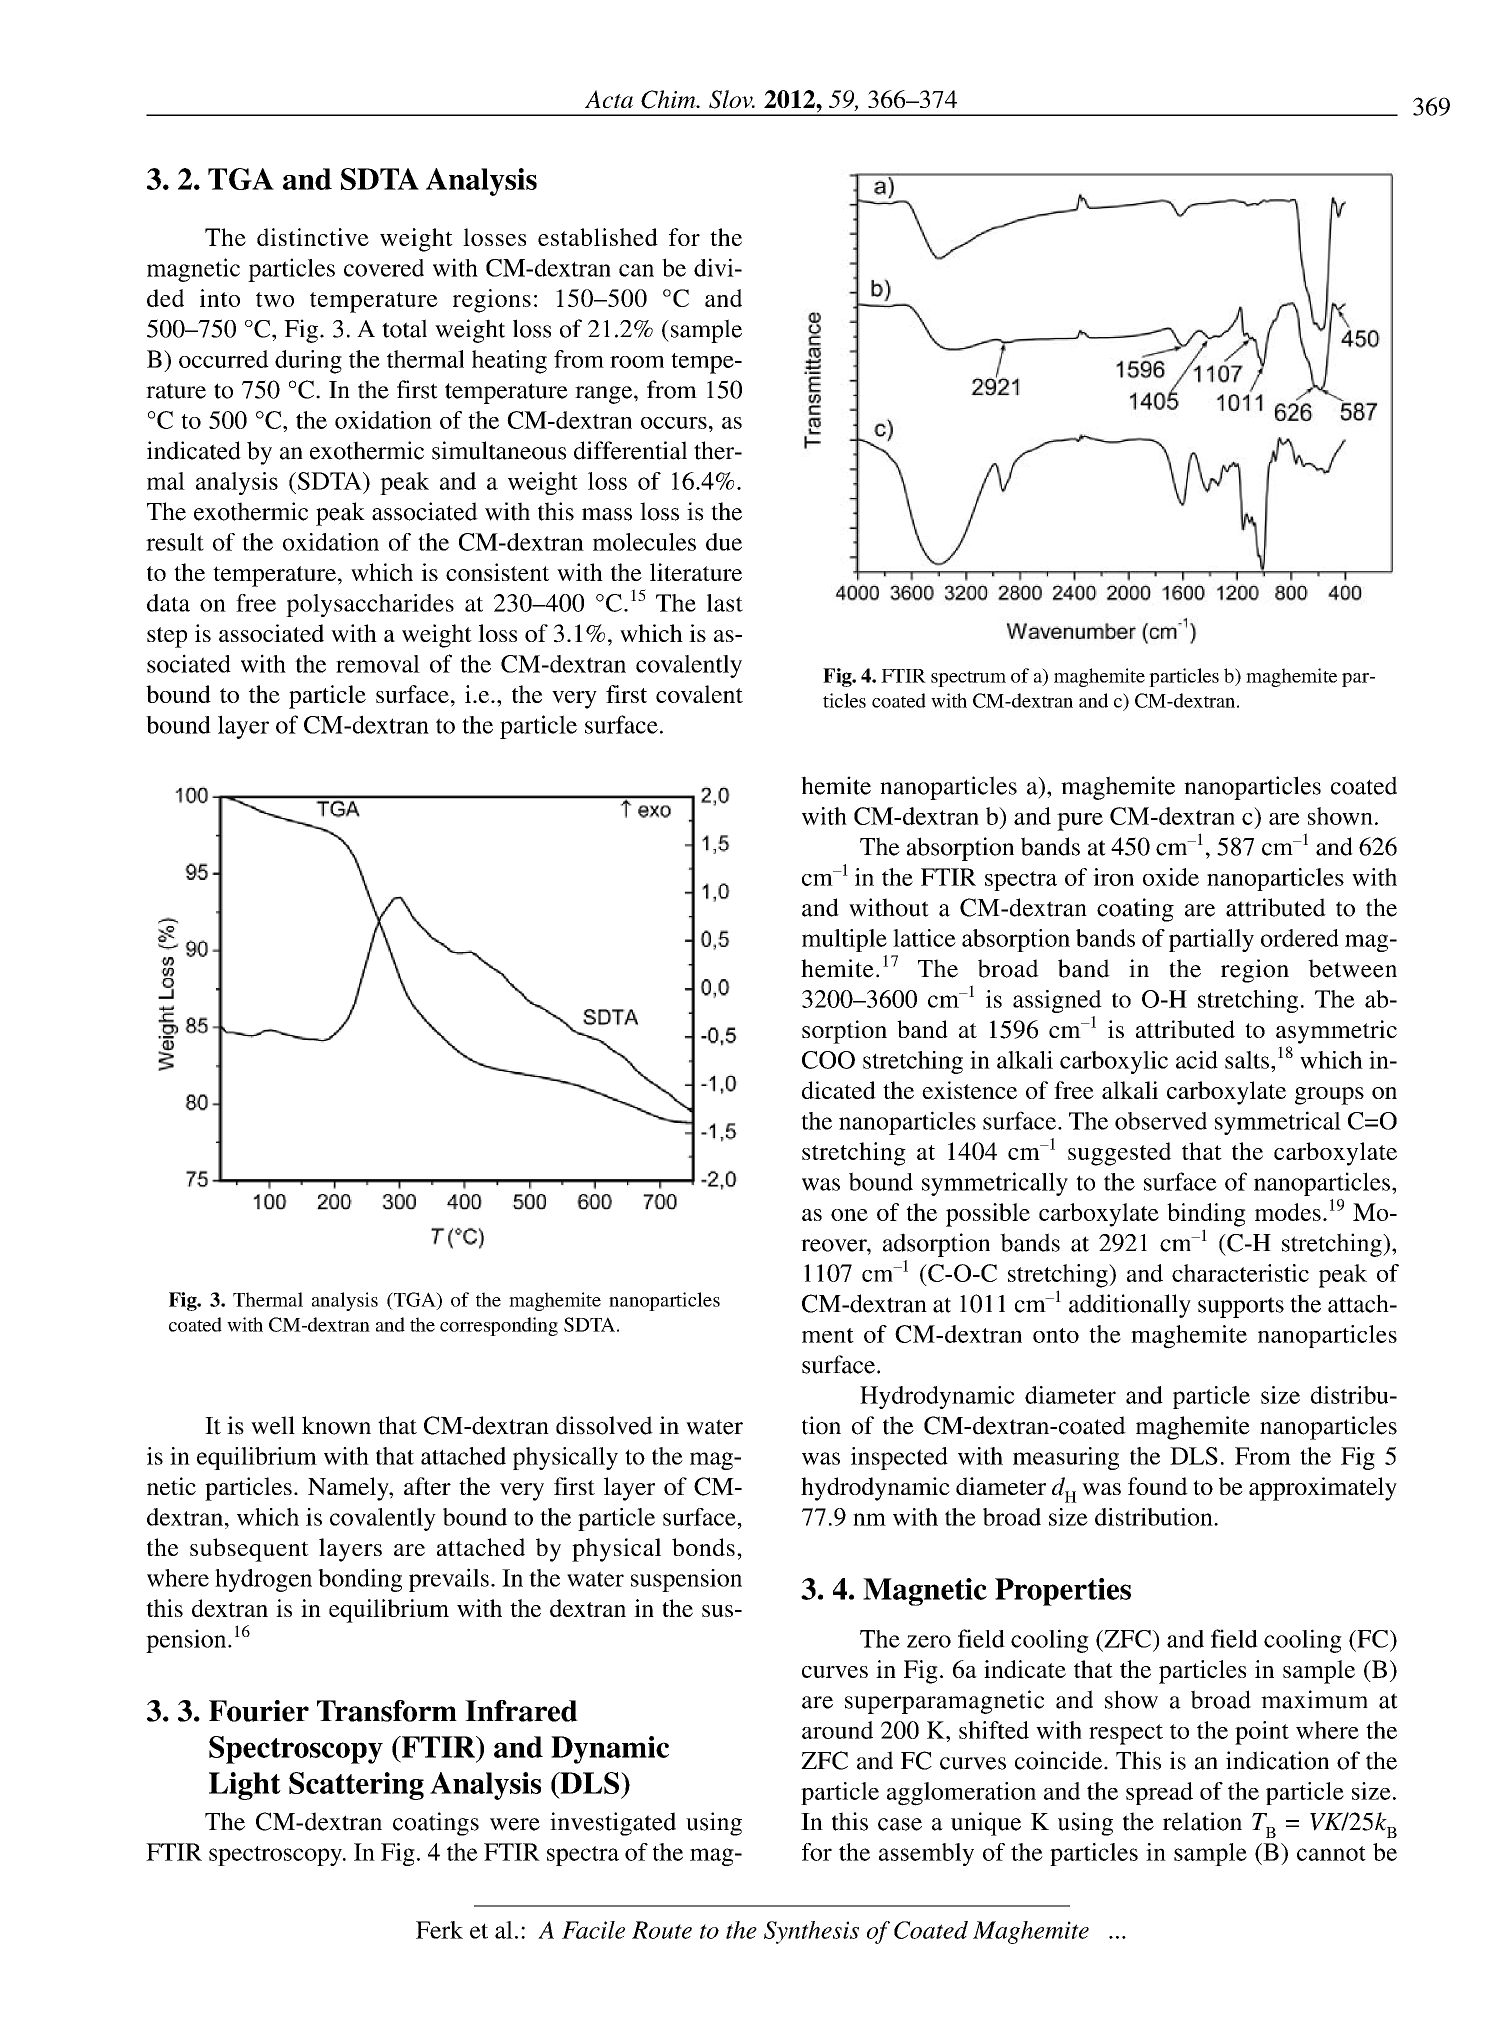  I want to click on one, so click(849, 1215).
